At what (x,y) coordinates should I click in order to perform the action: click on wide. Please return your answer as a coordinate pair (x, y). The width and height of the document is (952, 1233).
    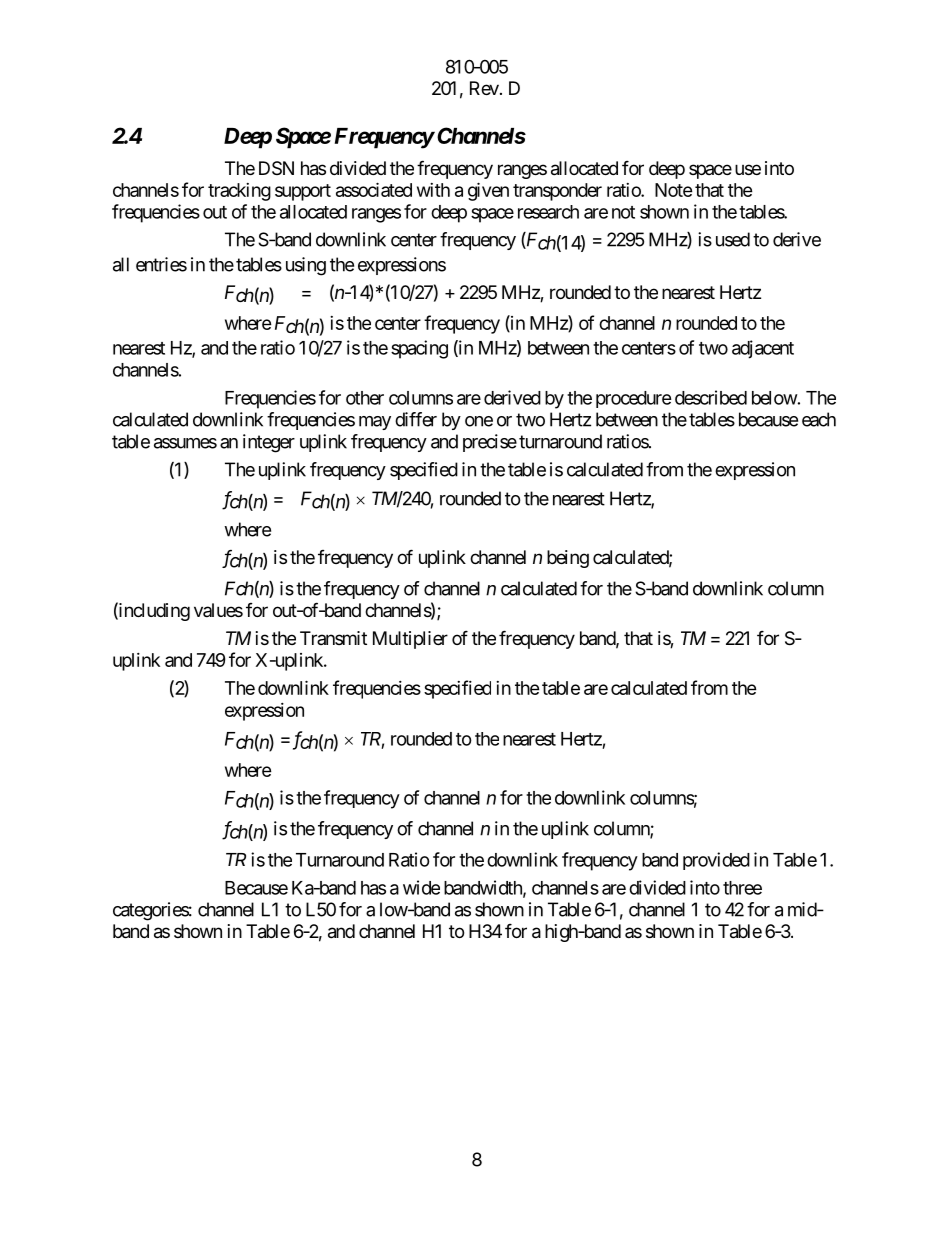
    Looking at the image, I should click on (421, 887).
